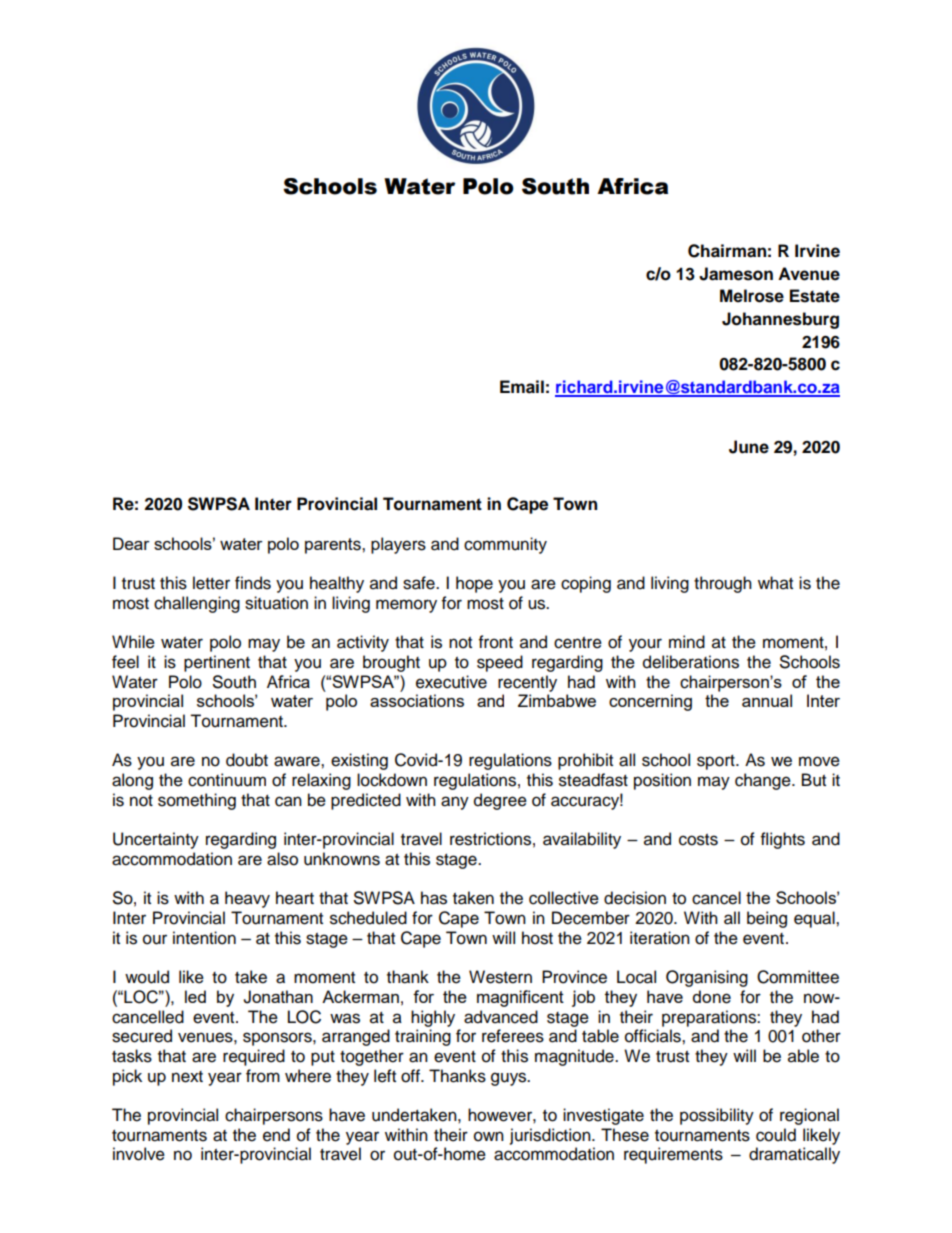 The height and width of the screenshot is (1233, 952). What do you see at coordinates (197, 604) in the screenshot?
I see `challenging` at bounding box center [197, 604].
